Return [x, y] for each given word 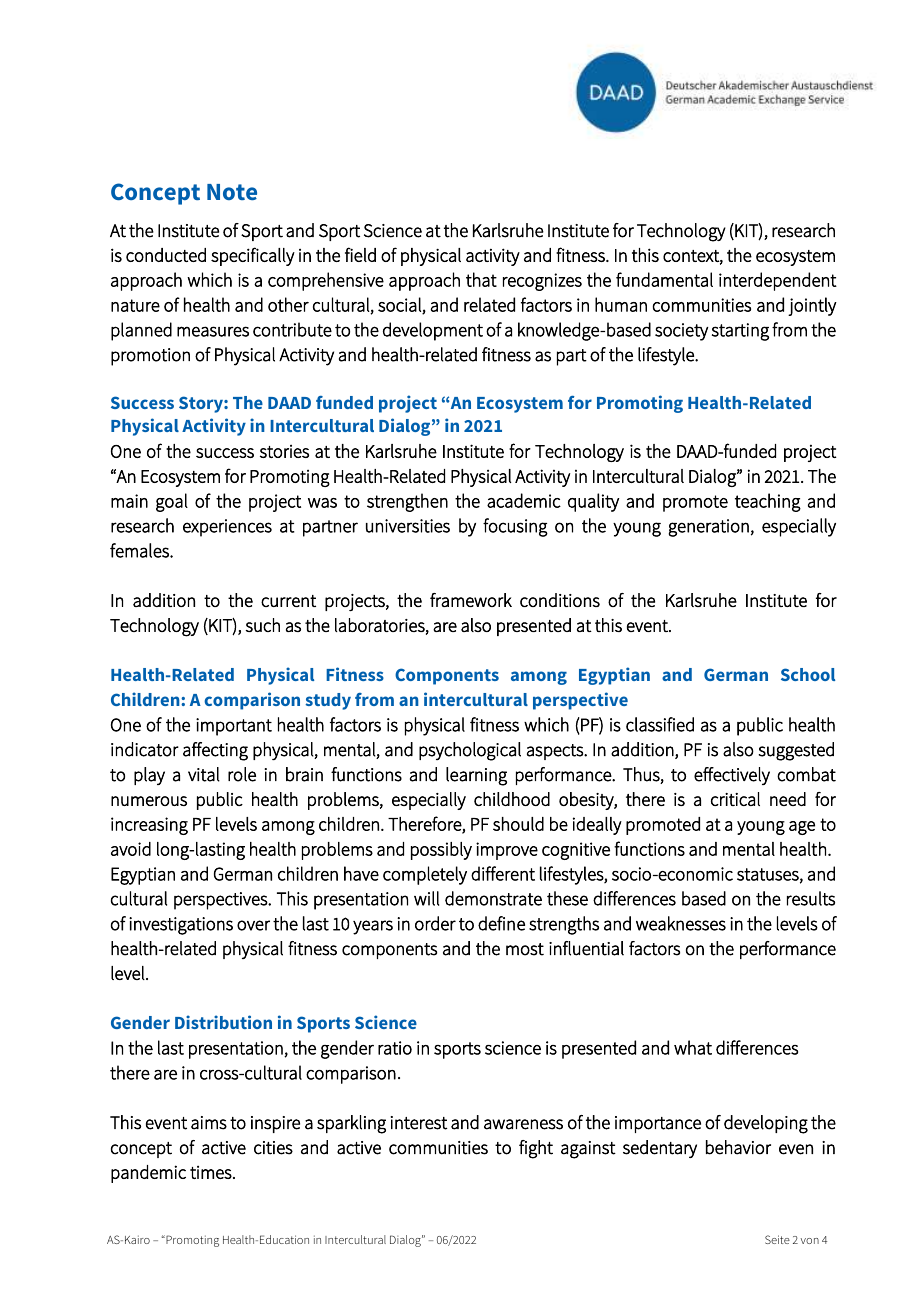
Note [232, 192]
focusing [515, 527]
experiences [227, 528]
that [481, 279]
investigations [181, 926]
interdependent [778, 281]
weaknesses [681, 923]
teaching [768, 502]
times [212, 1172]
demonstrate [493, 898]
